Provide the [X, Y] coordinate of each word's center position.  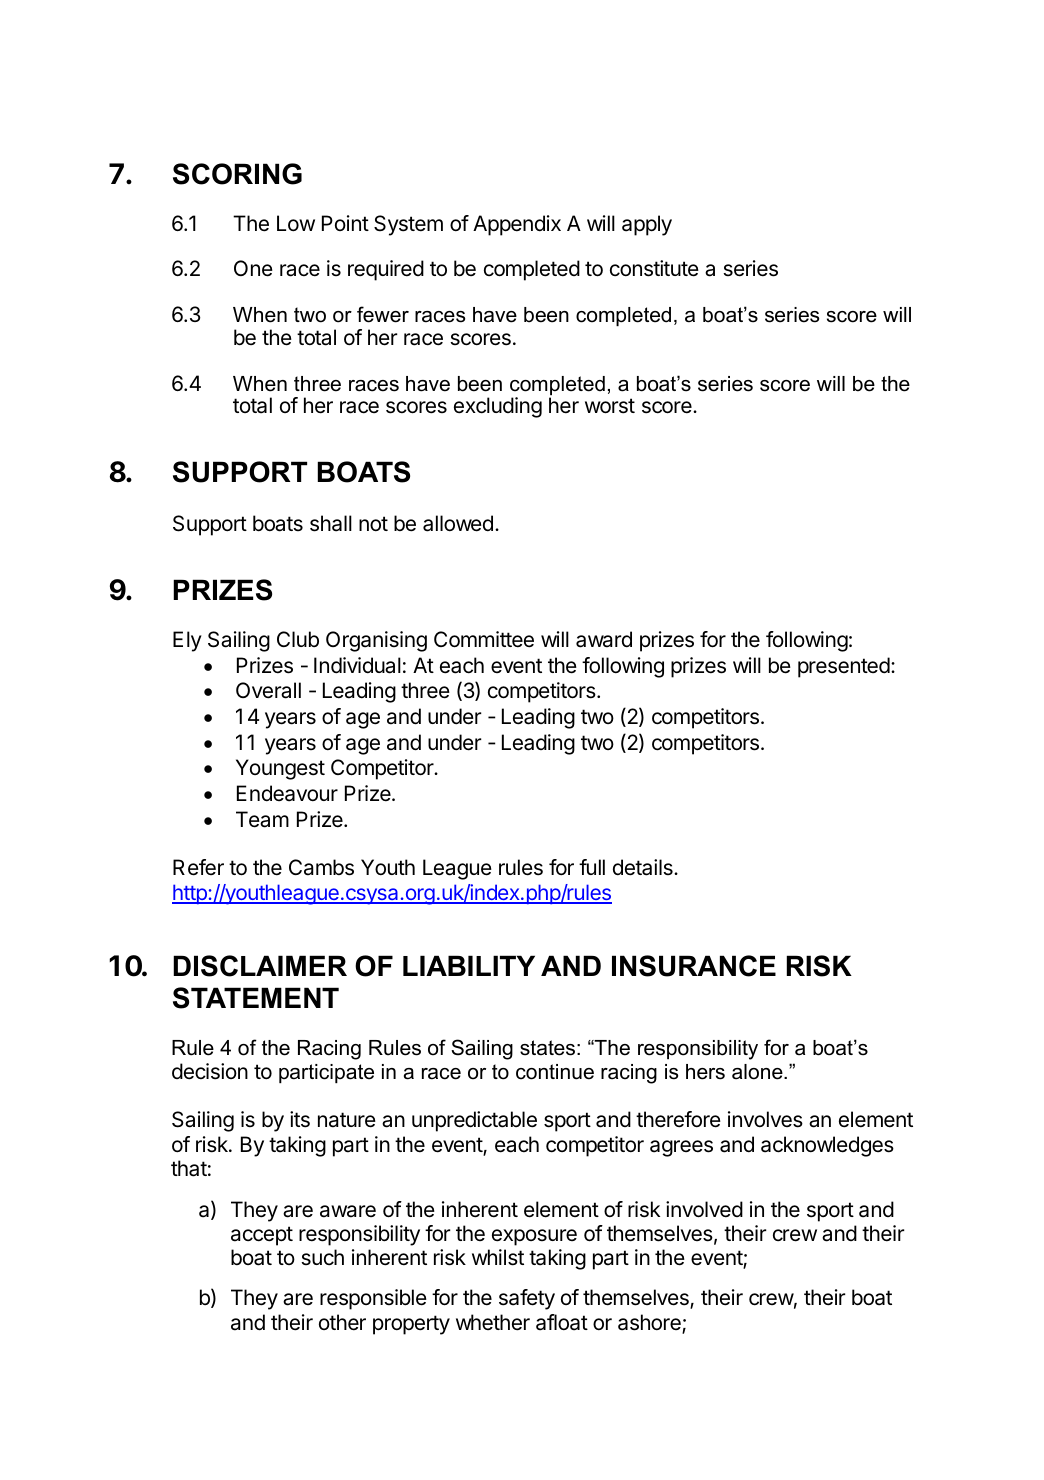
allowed [458, 523]
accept [262, 1236]
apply [647, 225]
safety [527, 1299]
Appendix [517, 225]
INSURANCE [694, 966]
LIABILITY [469, 965]
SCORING [237, 174]
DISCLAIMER [260, 966]
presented [844, 667]
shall [331, 523]
